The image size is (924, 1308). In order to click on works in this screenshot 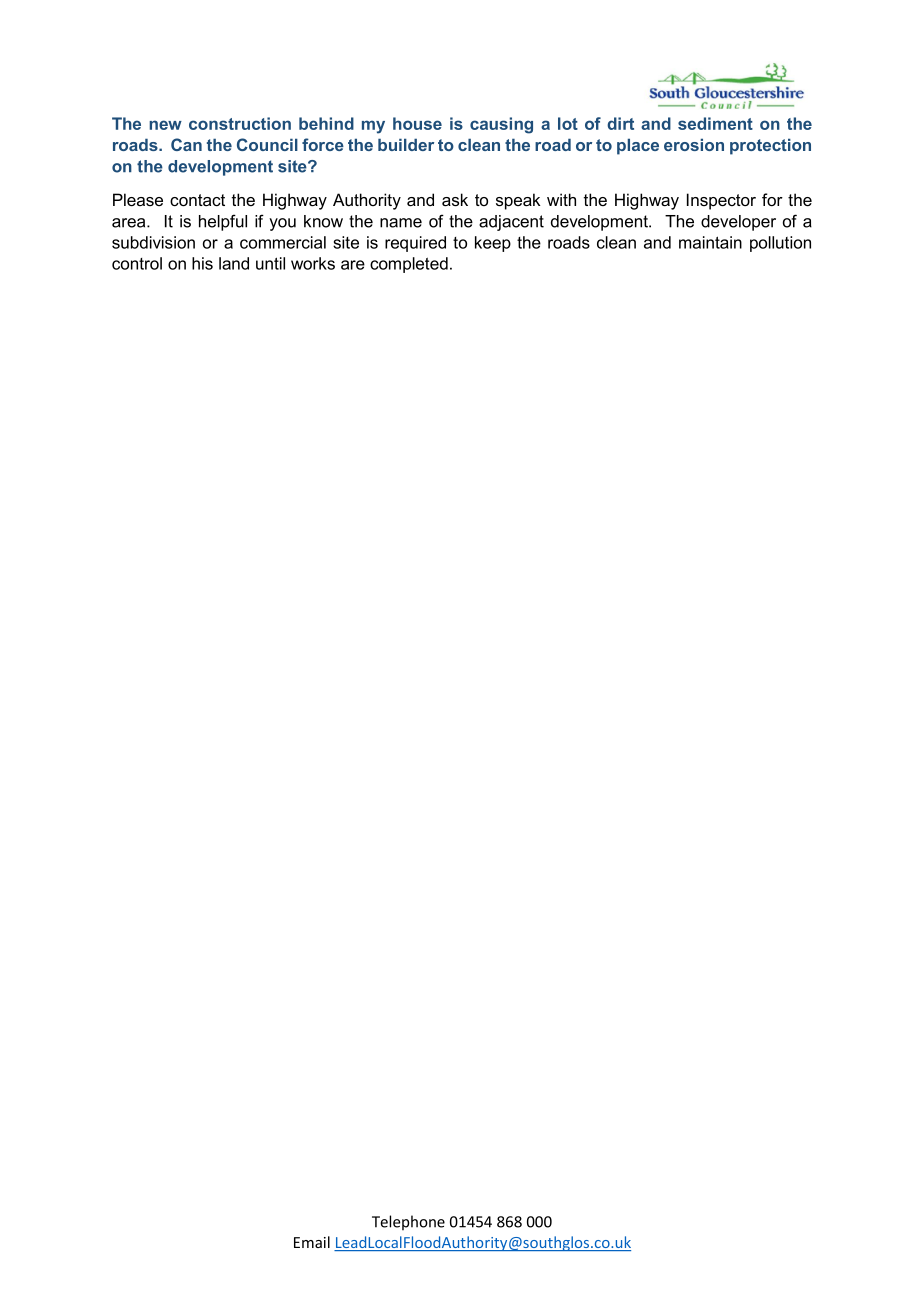, I will do `click(313, 263)`.
